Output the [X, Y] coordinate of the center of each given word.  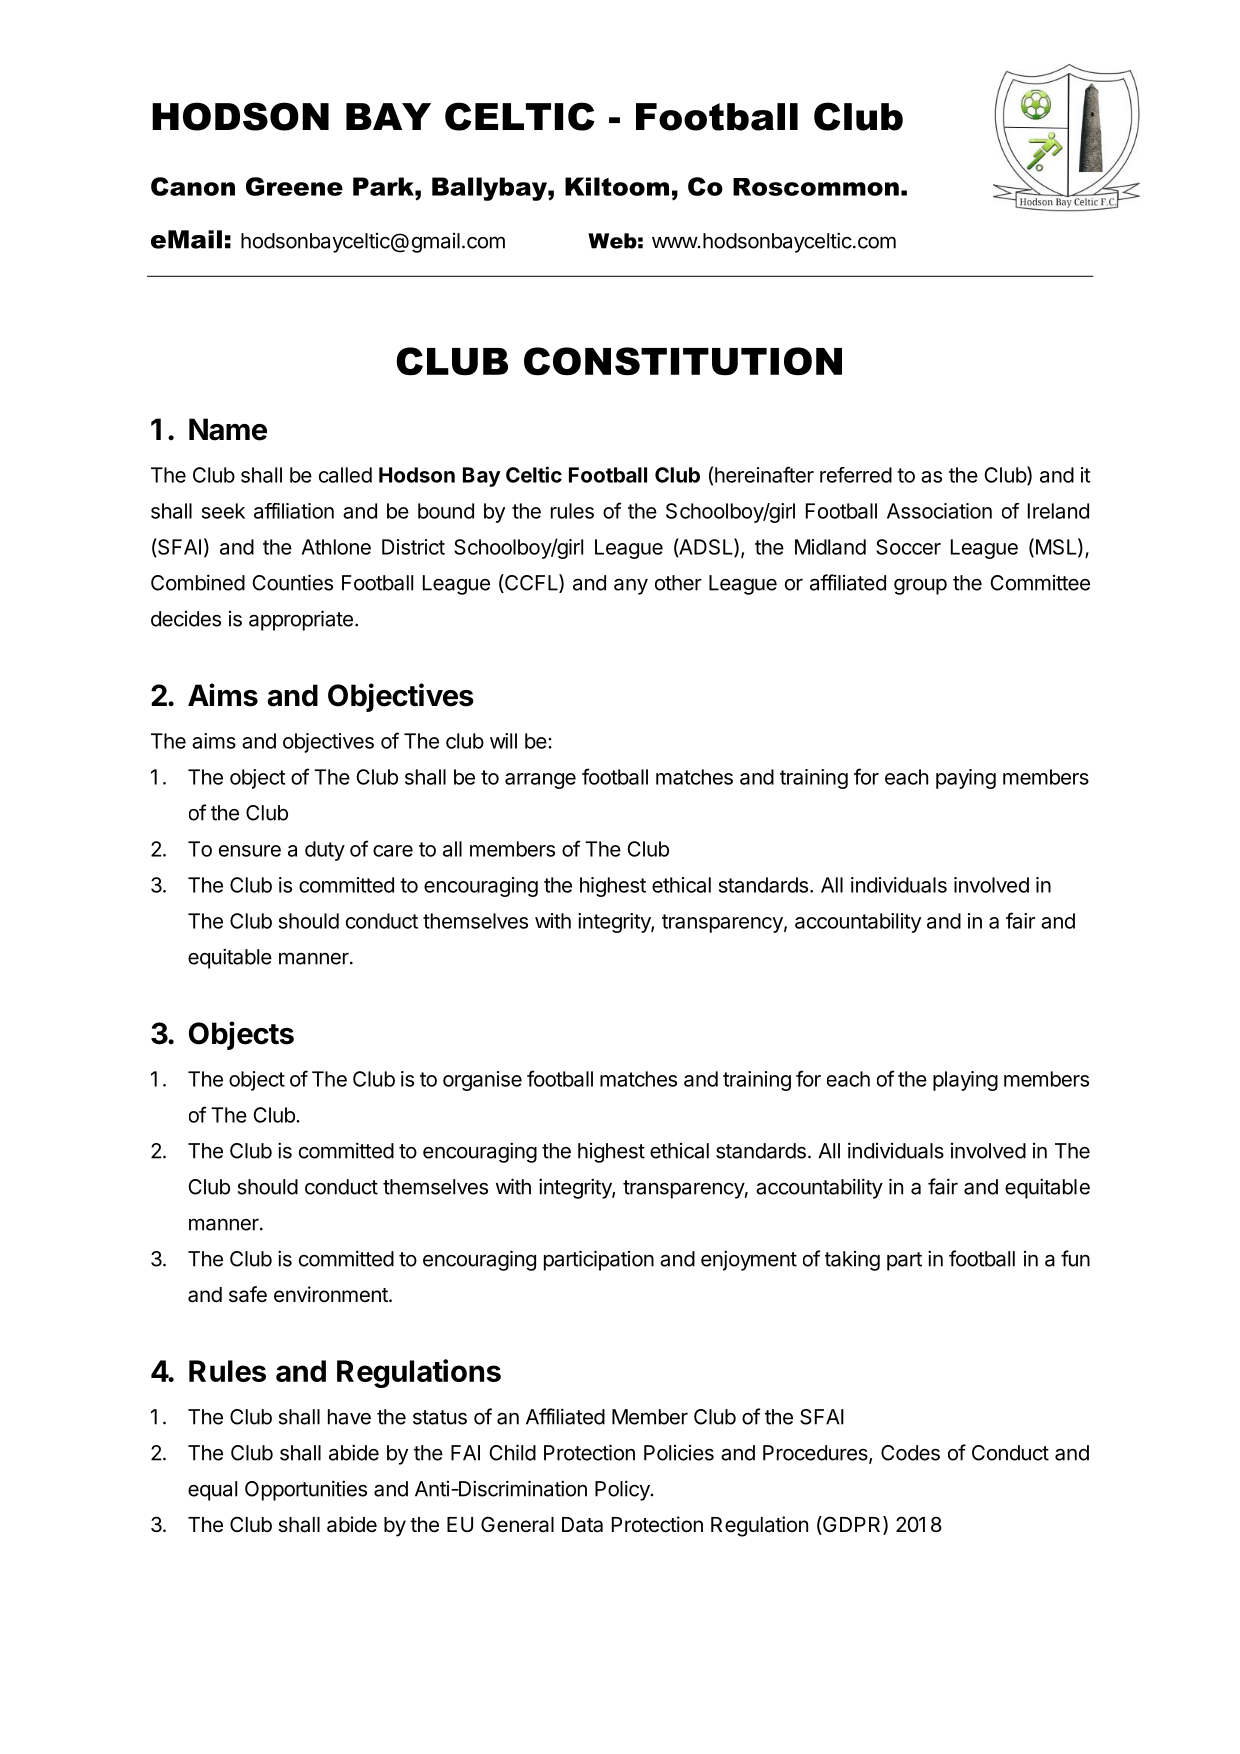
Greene [294, 186]
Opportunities [306, 1490]
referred [856, 475]
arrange [540, 781]
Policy [623, 1490]
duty [325, 851]
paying [966, 779]
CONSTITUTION [683, 361]
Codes [910, 1453]
